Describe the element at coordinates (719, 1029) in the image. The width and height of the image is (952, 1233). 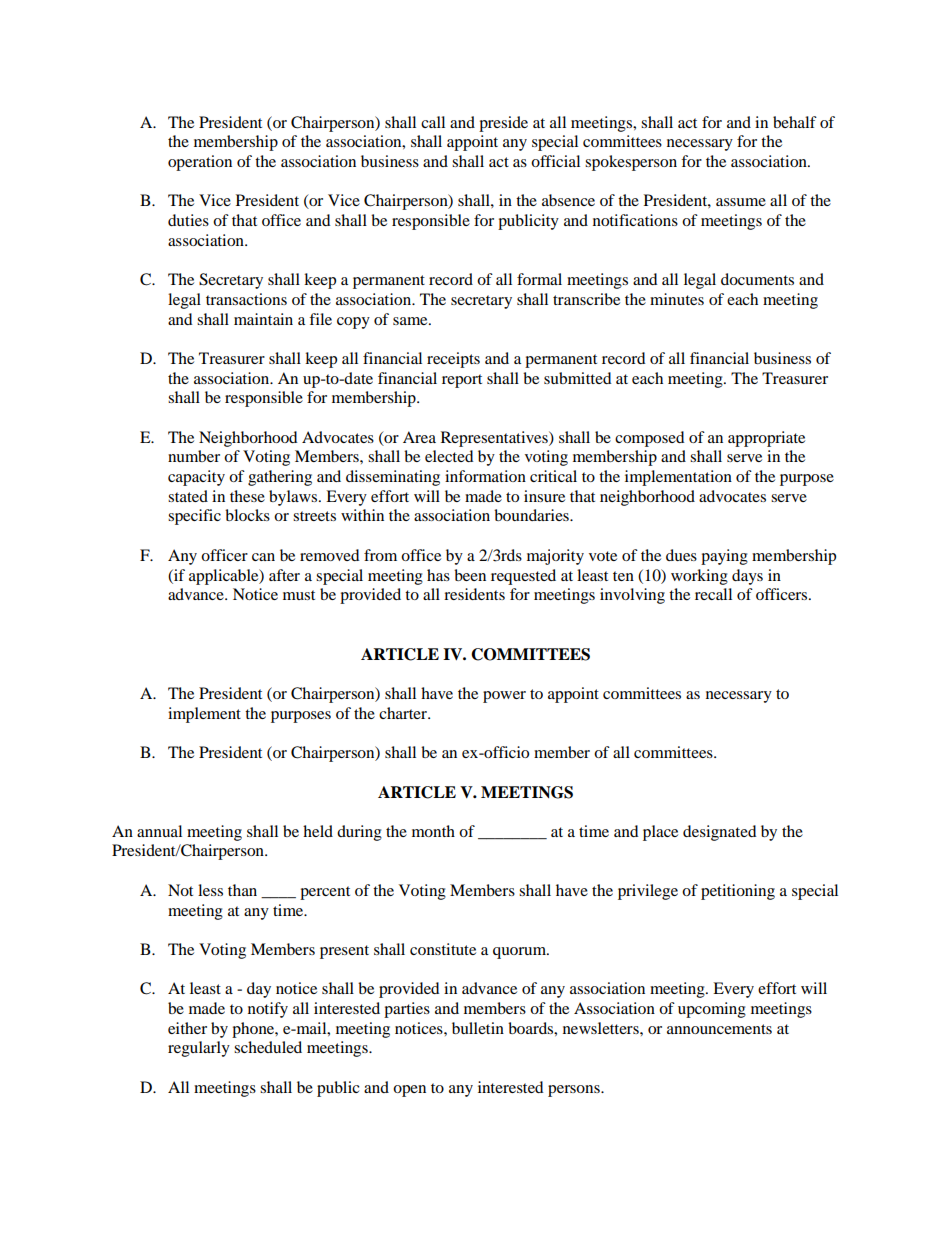
I see `announcements` at that location.
